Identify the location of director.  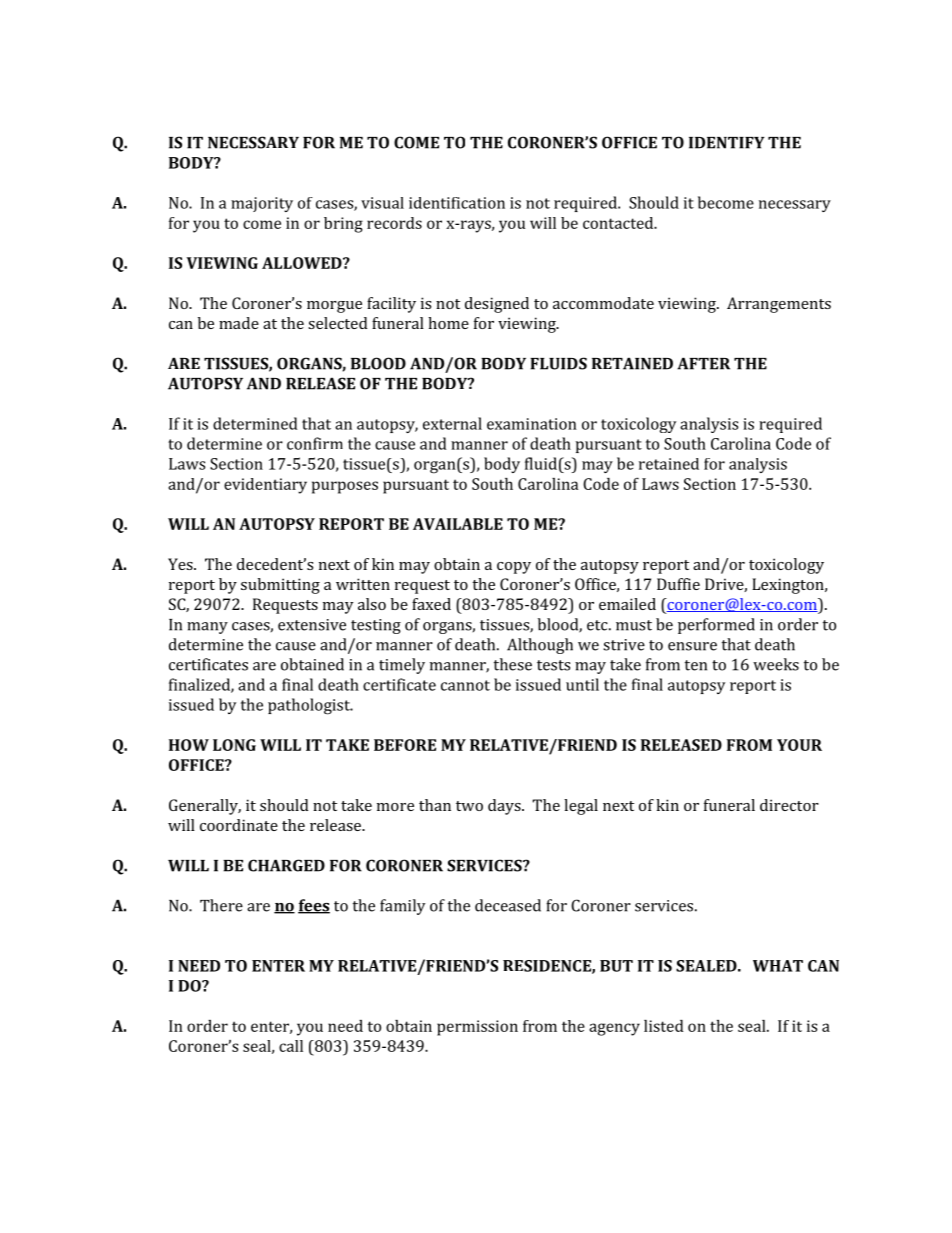
(789, 805).
